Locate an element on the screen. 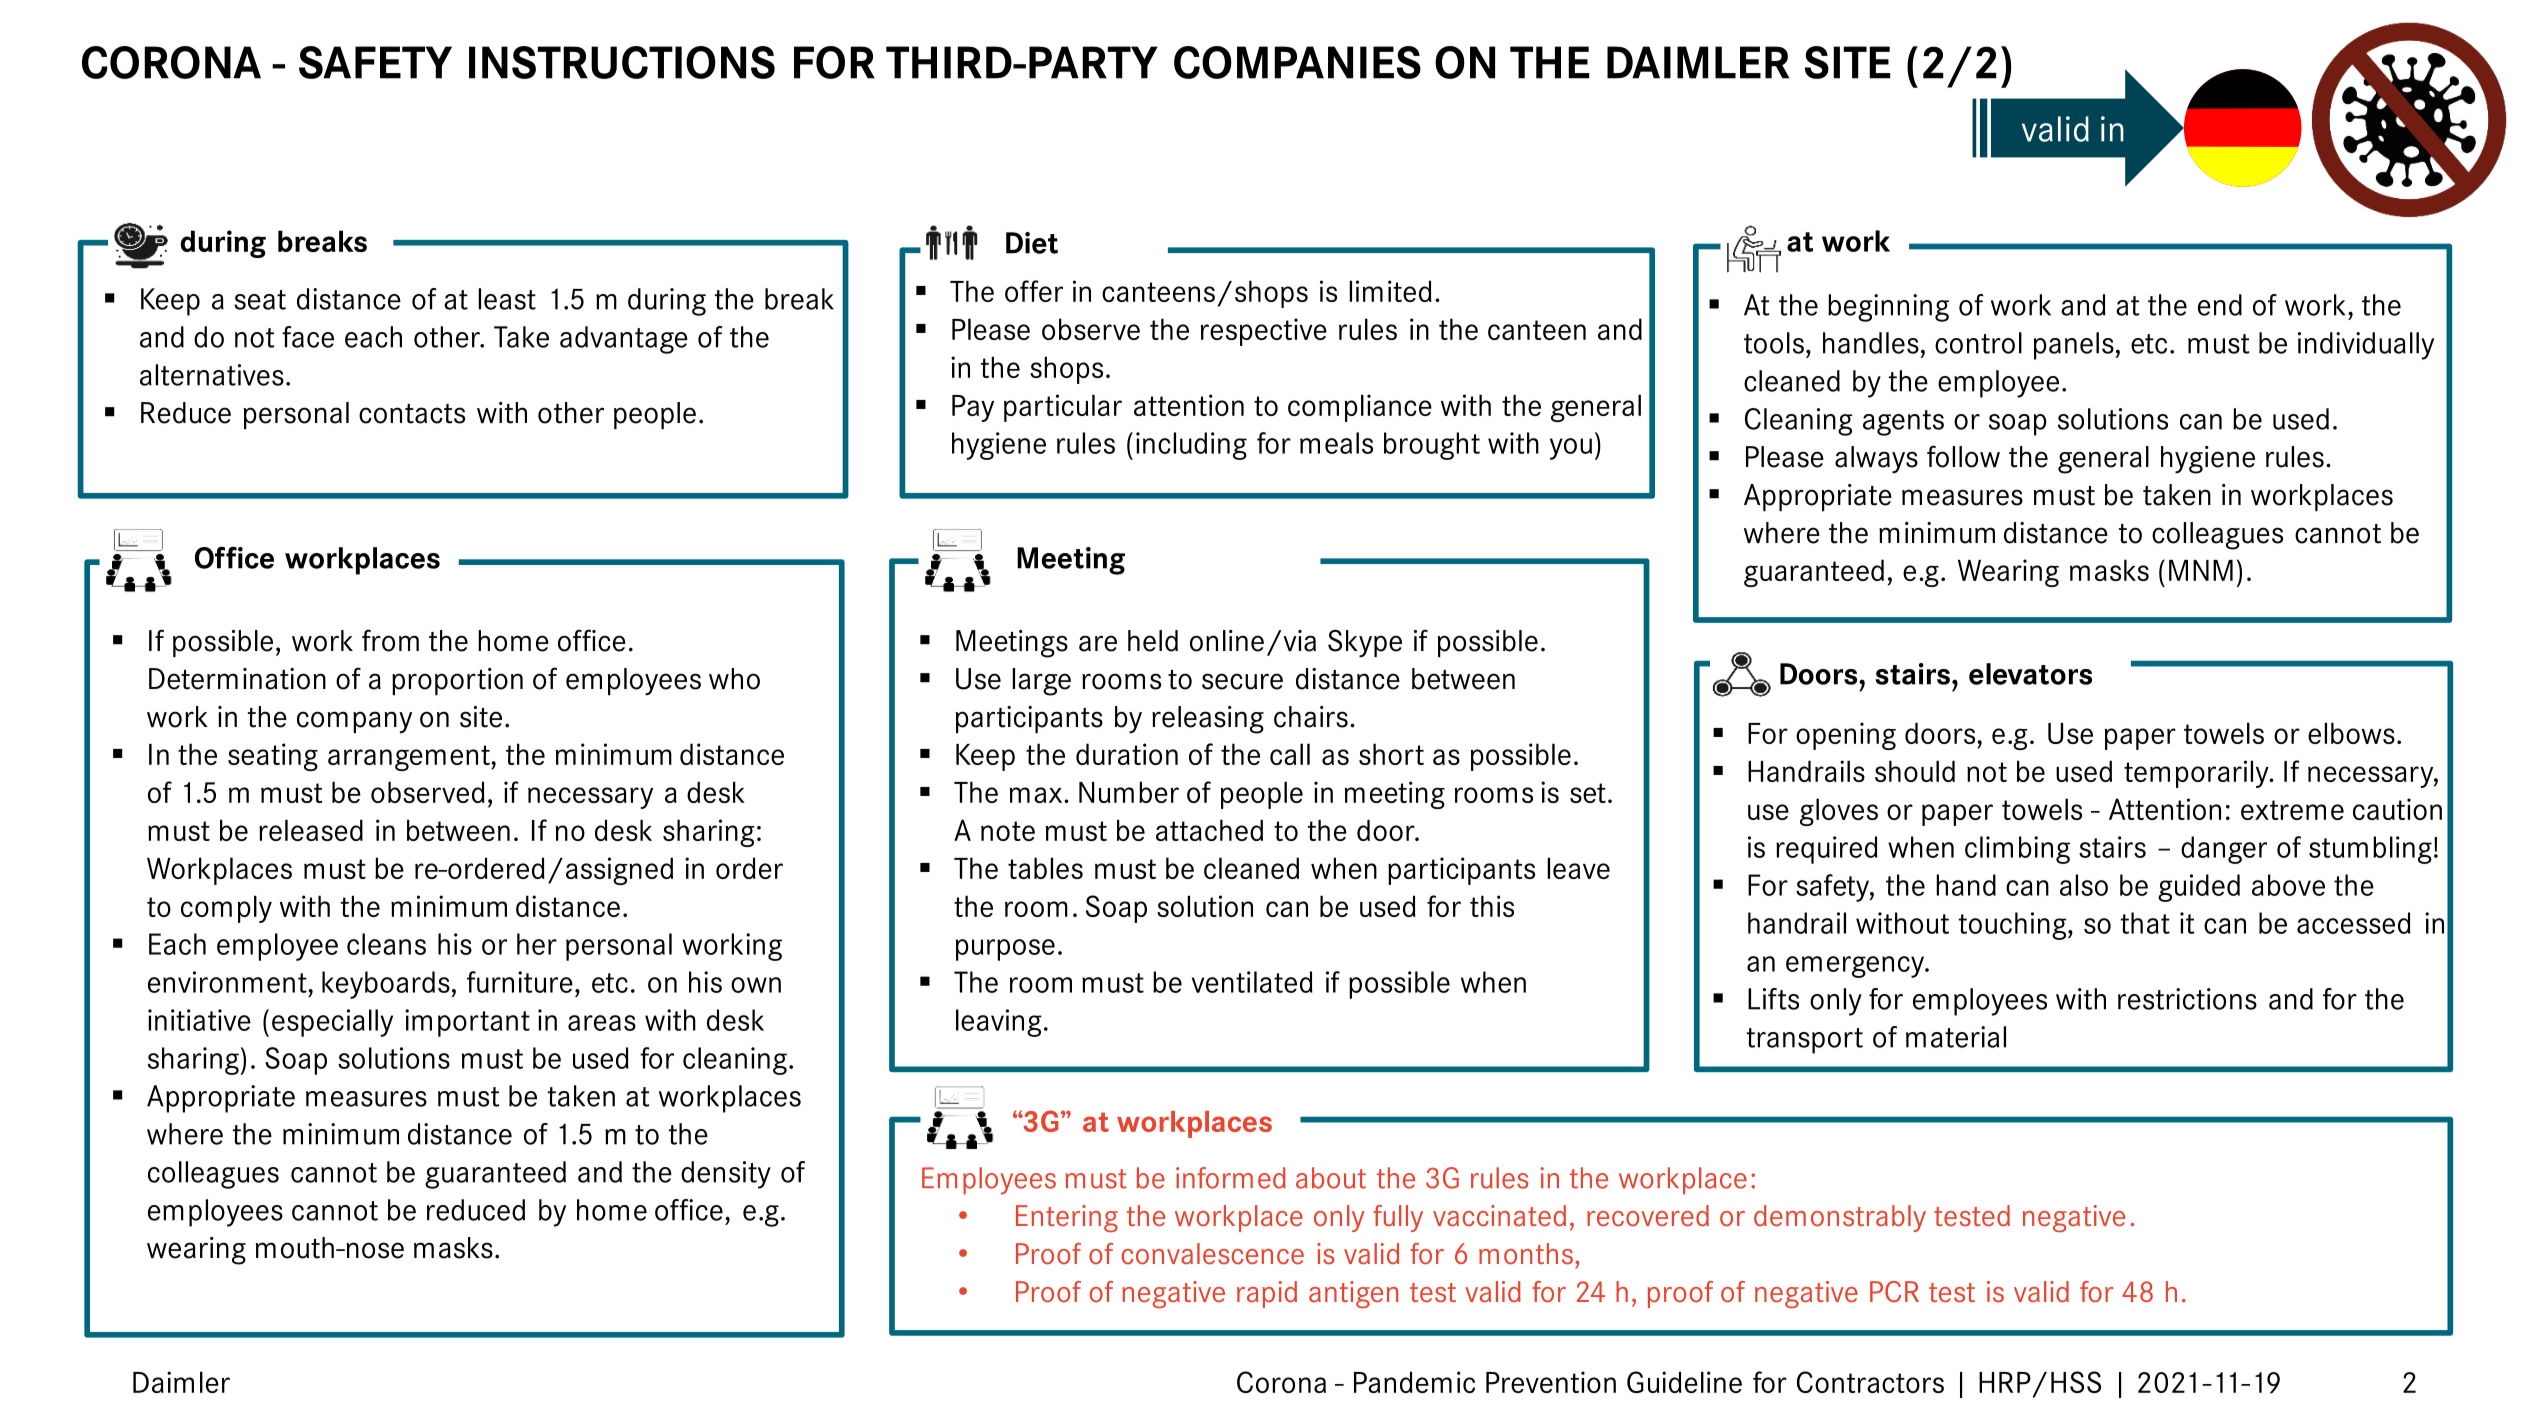  density is located at coordinates (726, 1175).
